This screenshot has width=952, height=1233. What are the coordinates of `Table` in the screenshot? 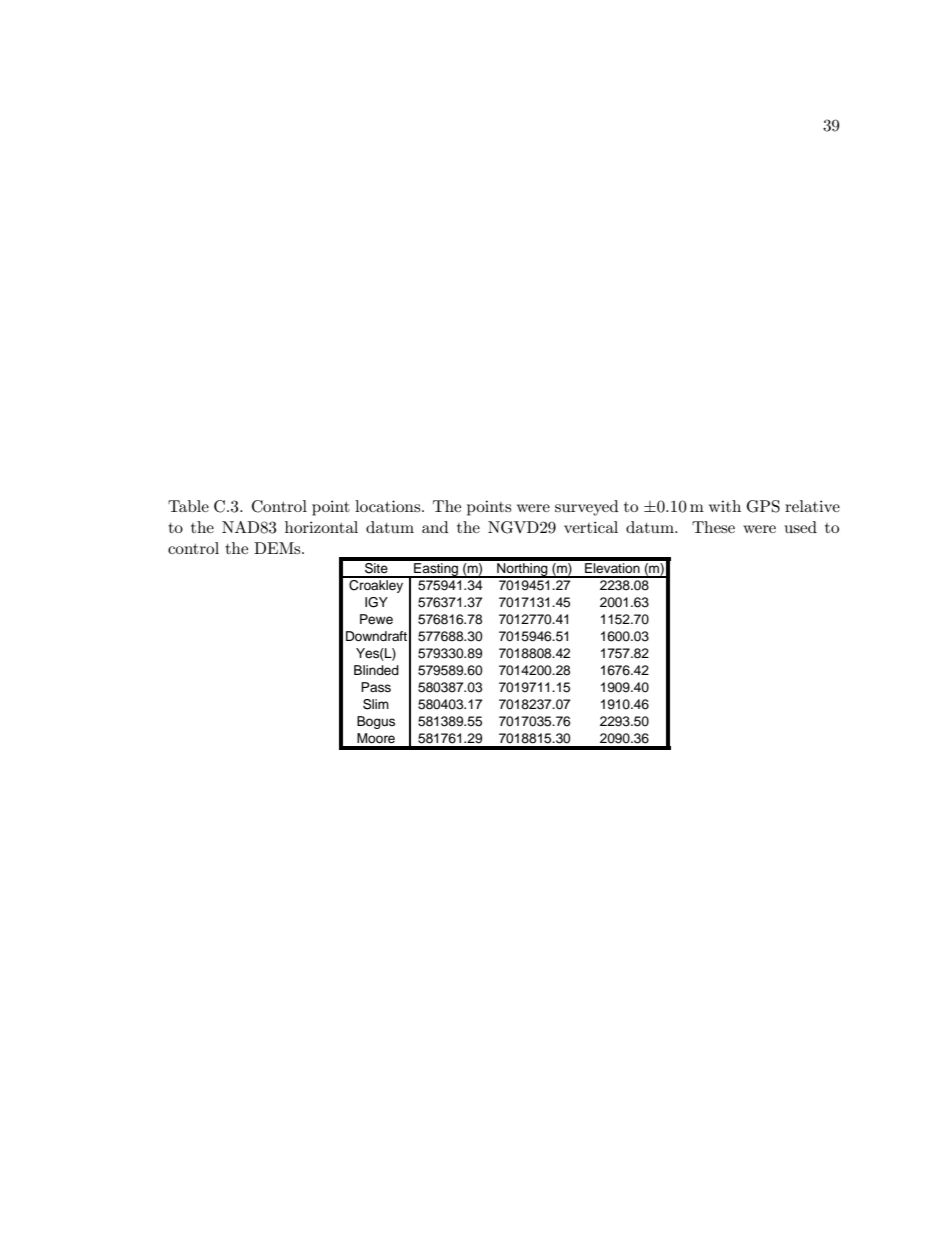 It's located at (188, 506).
